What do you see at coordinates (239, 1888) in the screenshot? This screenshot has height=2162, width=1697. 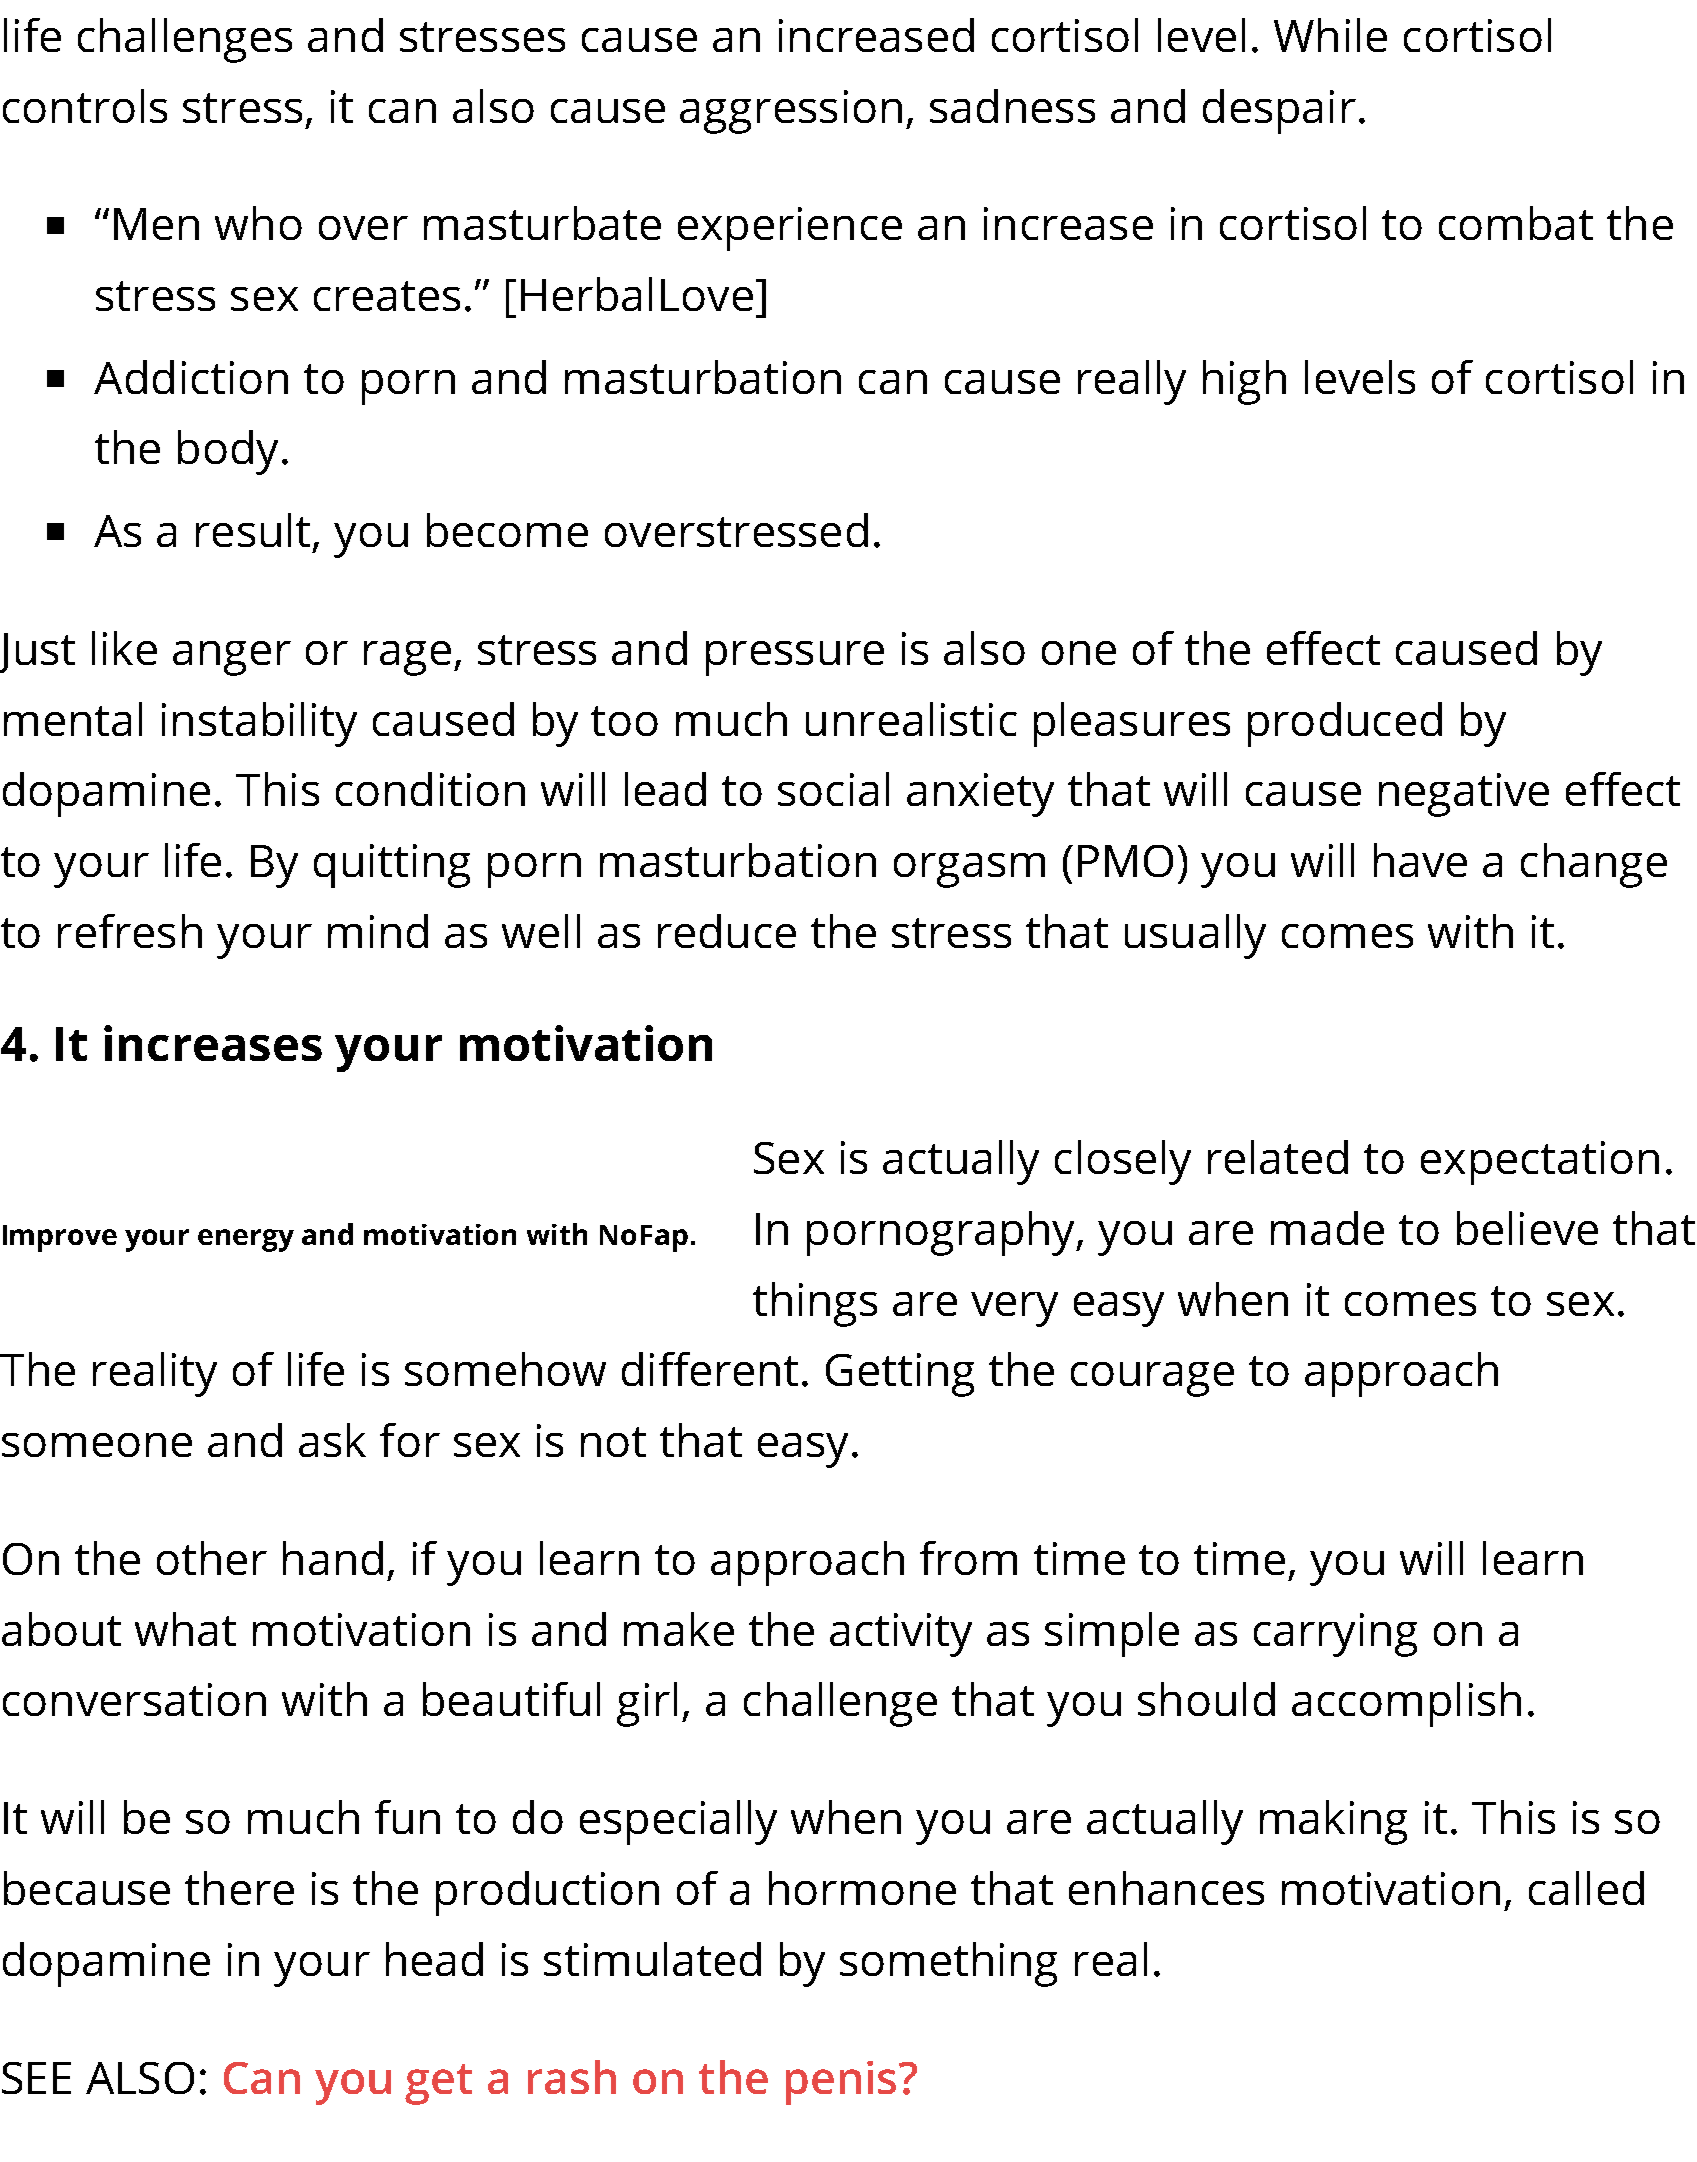 I see `there` at bounding box center [239, 1888].
